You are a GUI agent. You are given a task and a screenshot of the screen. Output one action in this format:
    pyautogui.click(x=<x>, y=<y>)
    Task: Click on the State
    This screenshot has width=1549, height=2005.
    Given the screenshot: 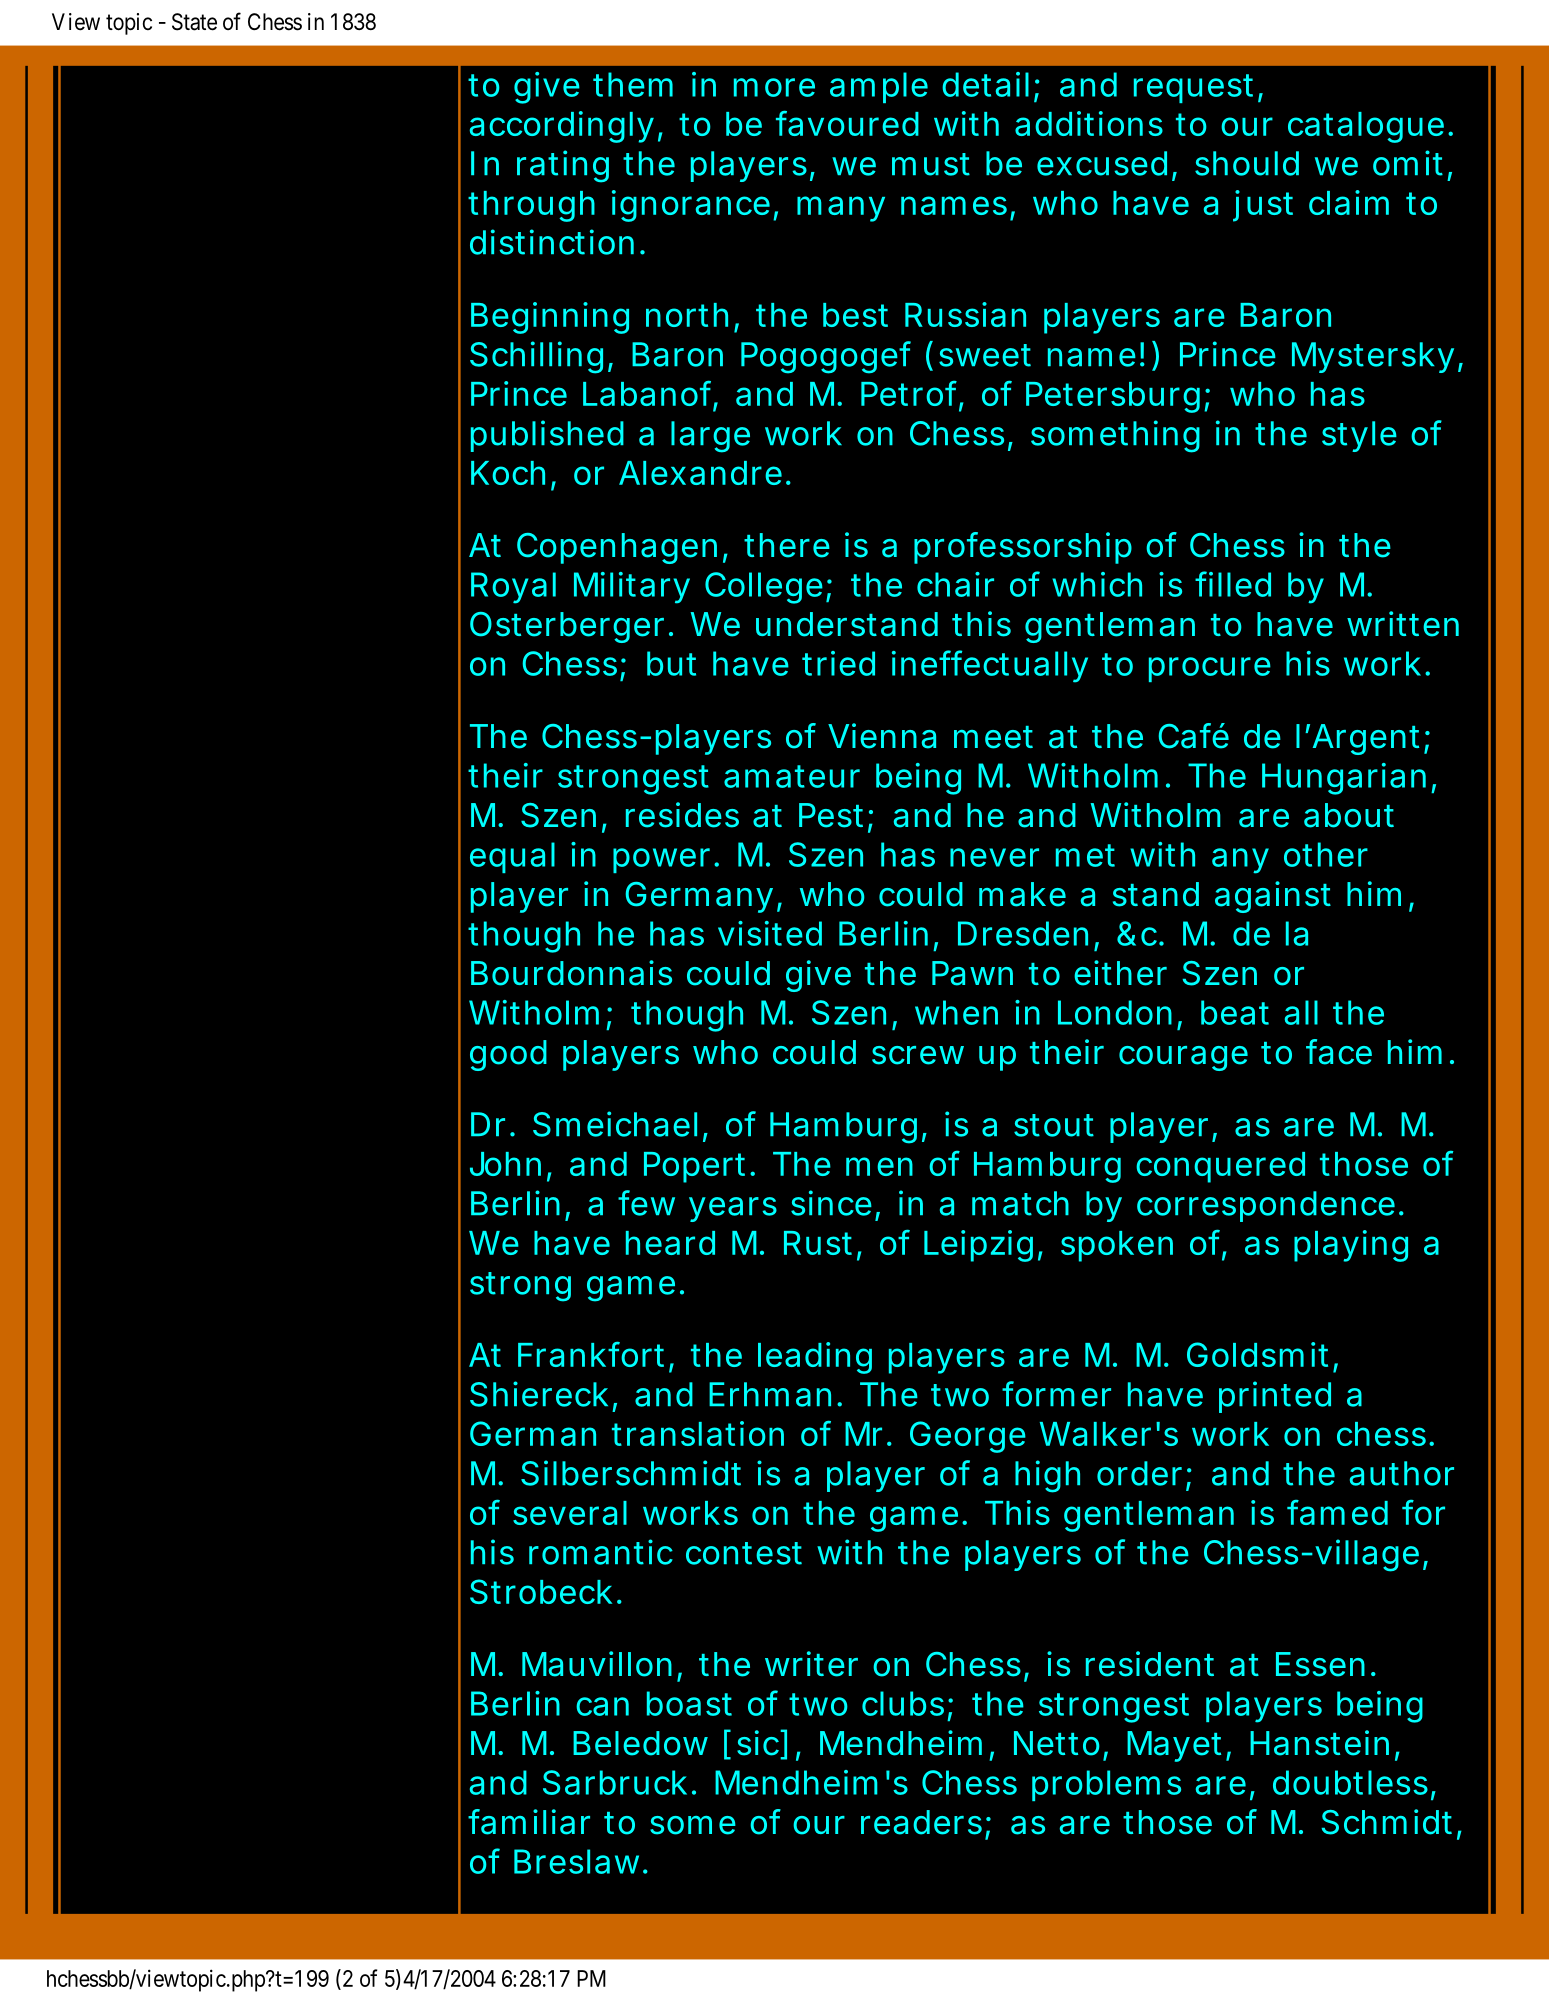 What is the action you would take?
    pyautogui.click(x=194, y=22)
